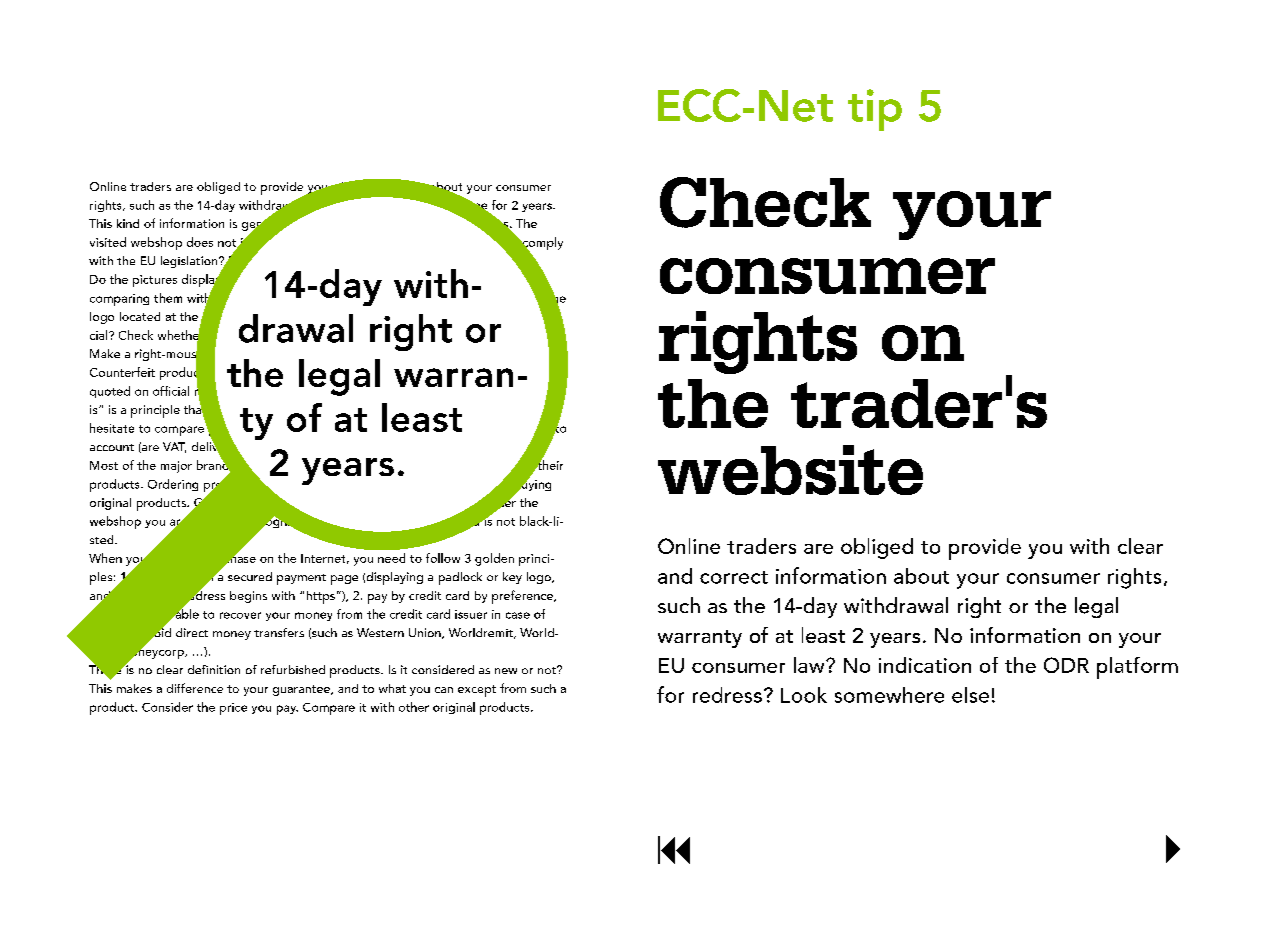  What do you see at coordinates (1066, 665) in the document?
I see `ODR` at bounding box center [1066, 665].
